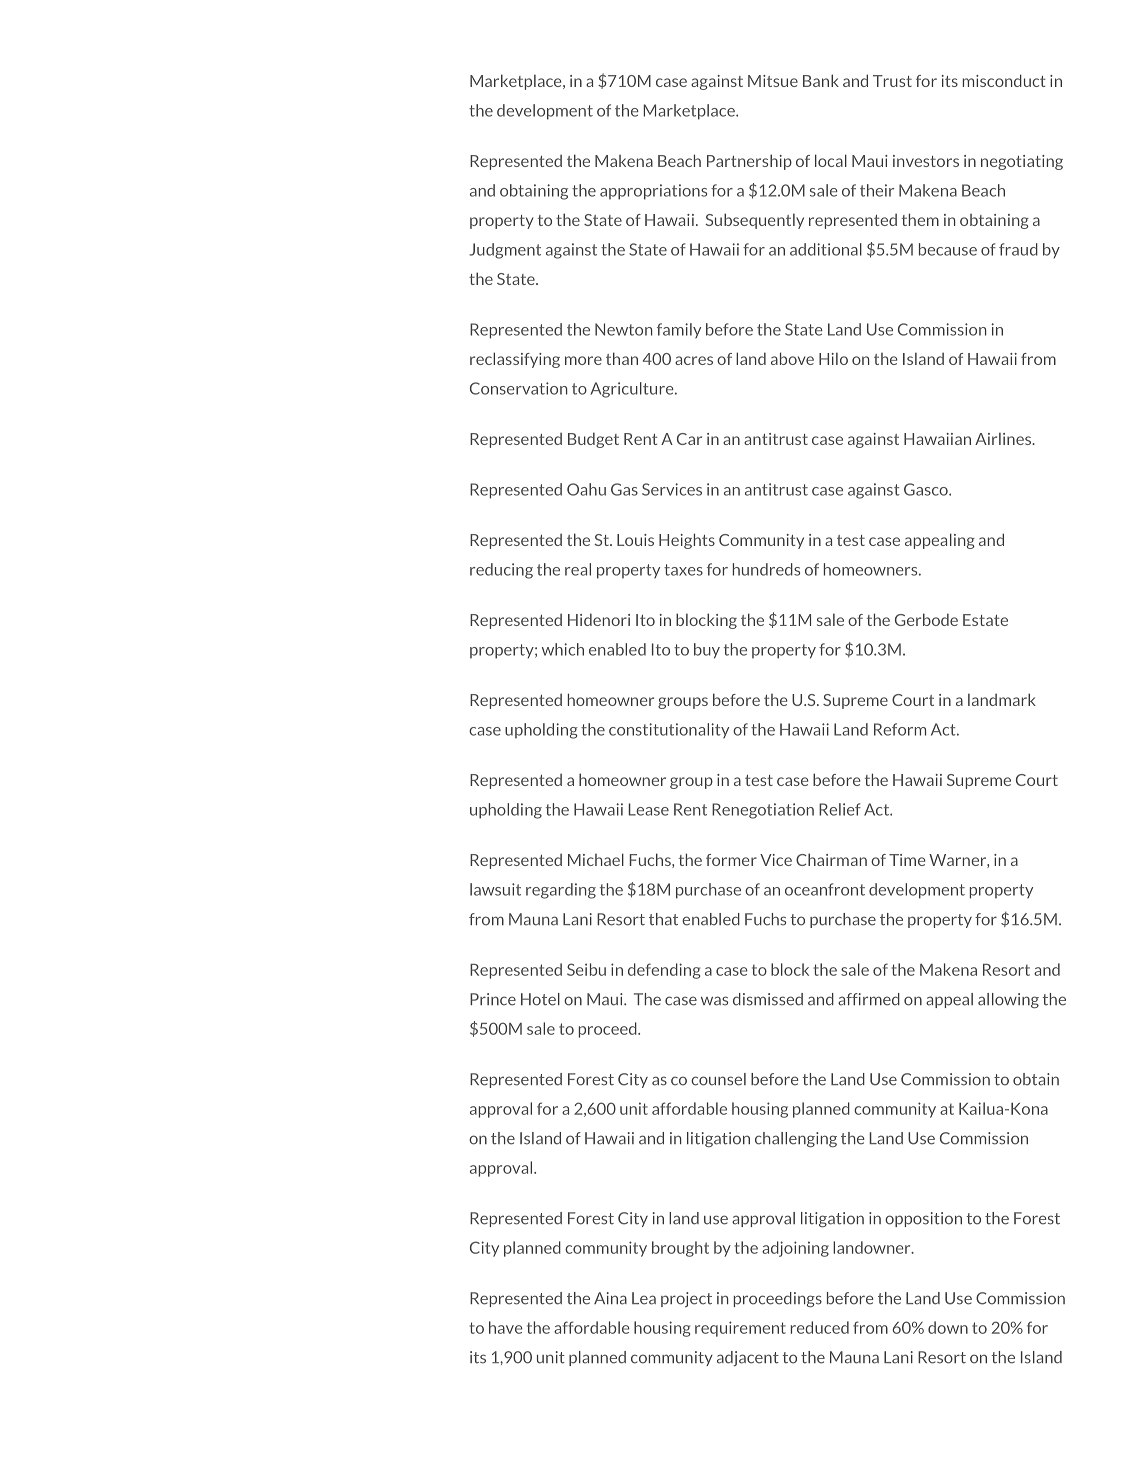 Image resolution: width=1141 pixels, height=1476 pixels. I want to click on Oahu, so click(586, 489).
